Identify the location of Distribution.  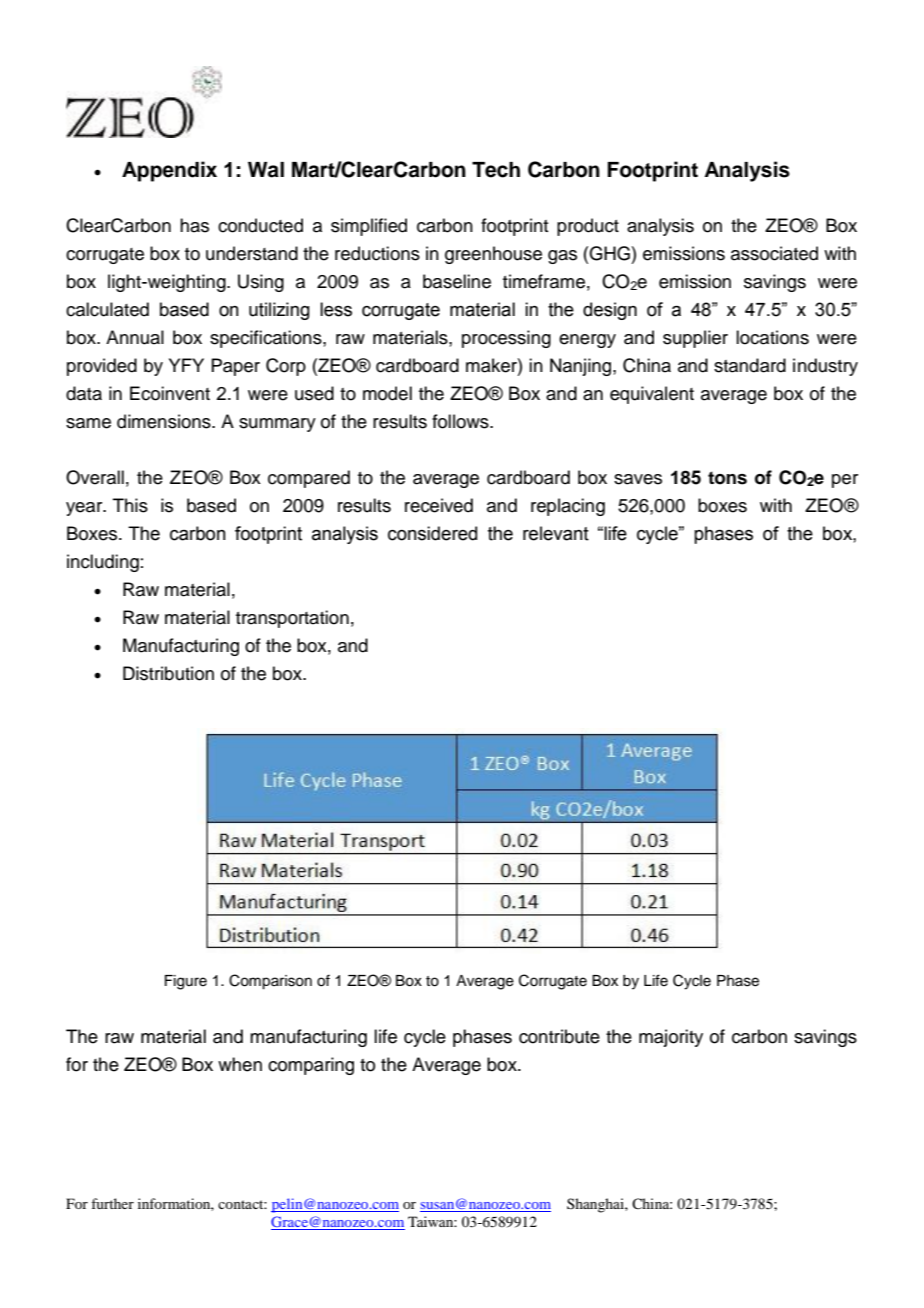
(168, 673).
